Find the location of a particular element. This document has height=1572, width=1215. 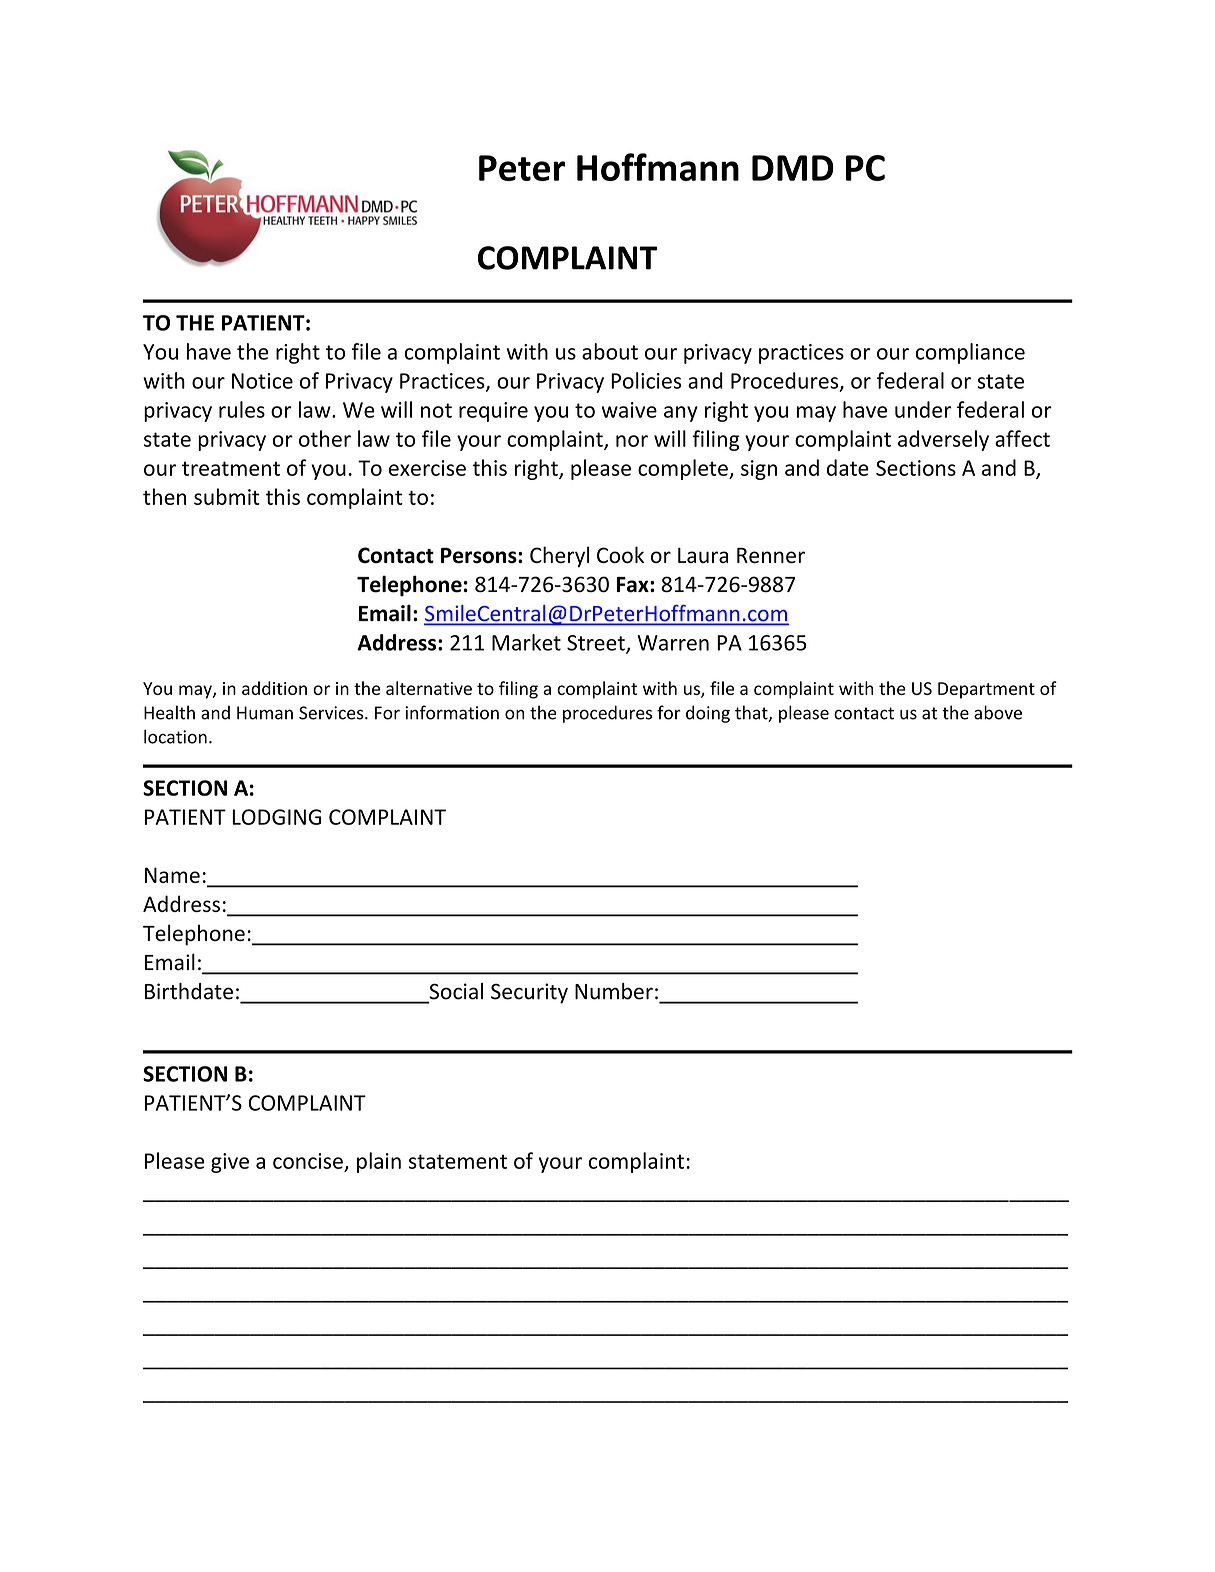

Notice is located at coordinates (262, 381).
